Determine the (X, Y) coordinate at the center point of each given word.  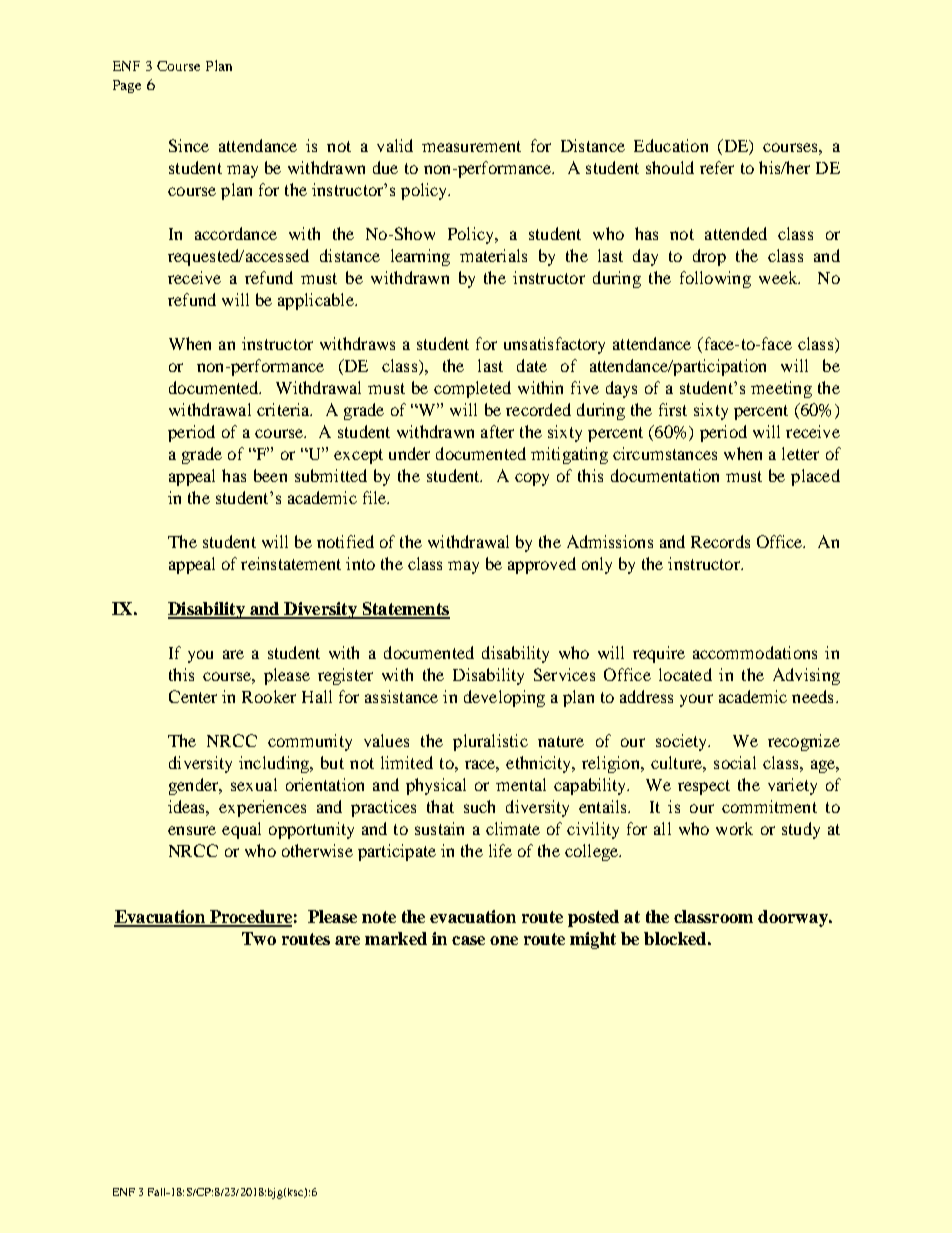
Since (189, 145)
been (270, 475)
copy (532, 479)
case (468, 940)
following (715, 279)
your (696, 700)
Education (671, 145)
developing (504, 698)
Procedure (249, 918)
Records (720, 541)
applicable (317, 301)
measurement (471, 146)
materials (493, 255)
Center (193, 696)
